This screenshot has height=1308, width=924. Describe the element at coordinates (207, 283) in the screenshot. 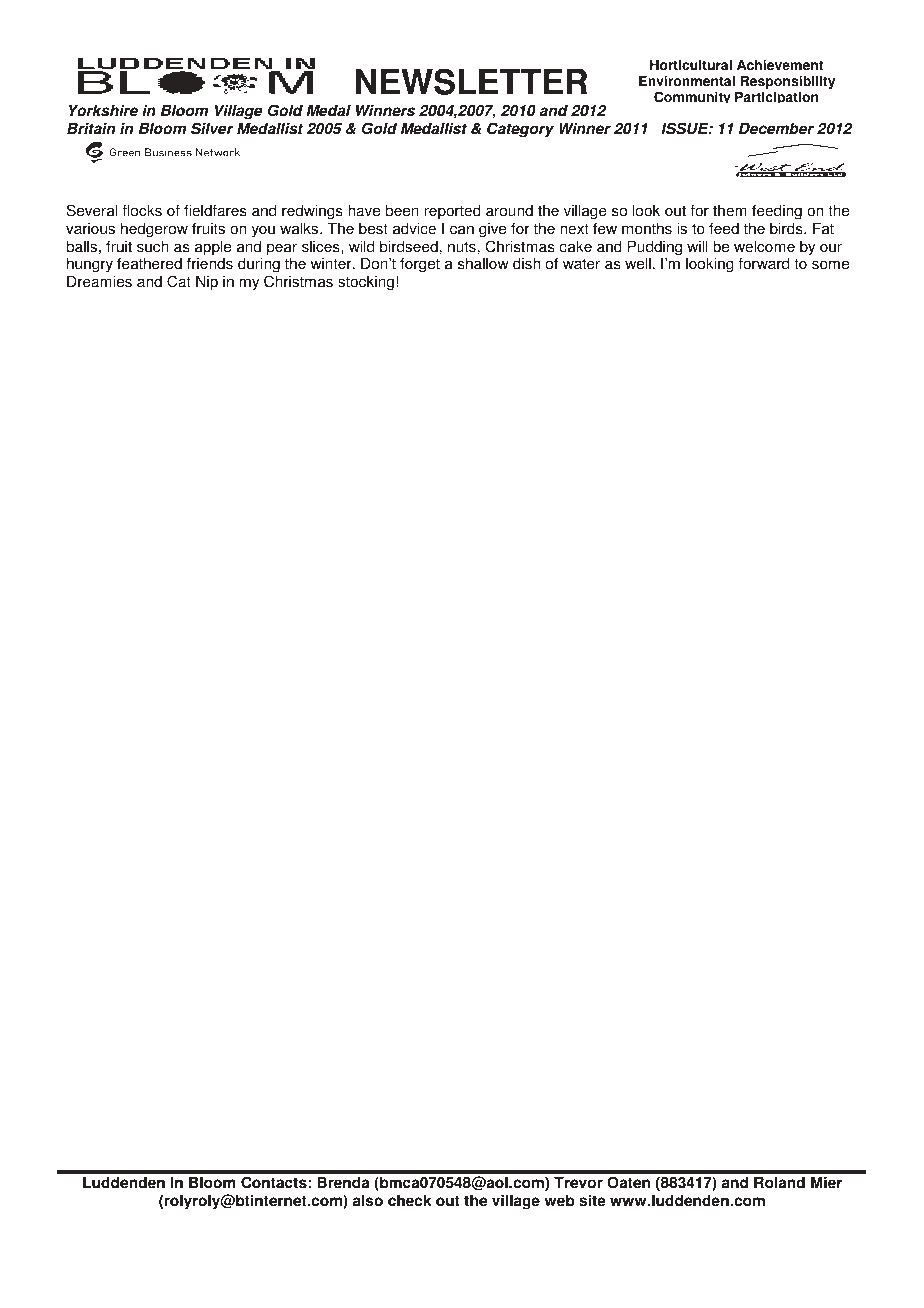

I see `Nip` at that location.
